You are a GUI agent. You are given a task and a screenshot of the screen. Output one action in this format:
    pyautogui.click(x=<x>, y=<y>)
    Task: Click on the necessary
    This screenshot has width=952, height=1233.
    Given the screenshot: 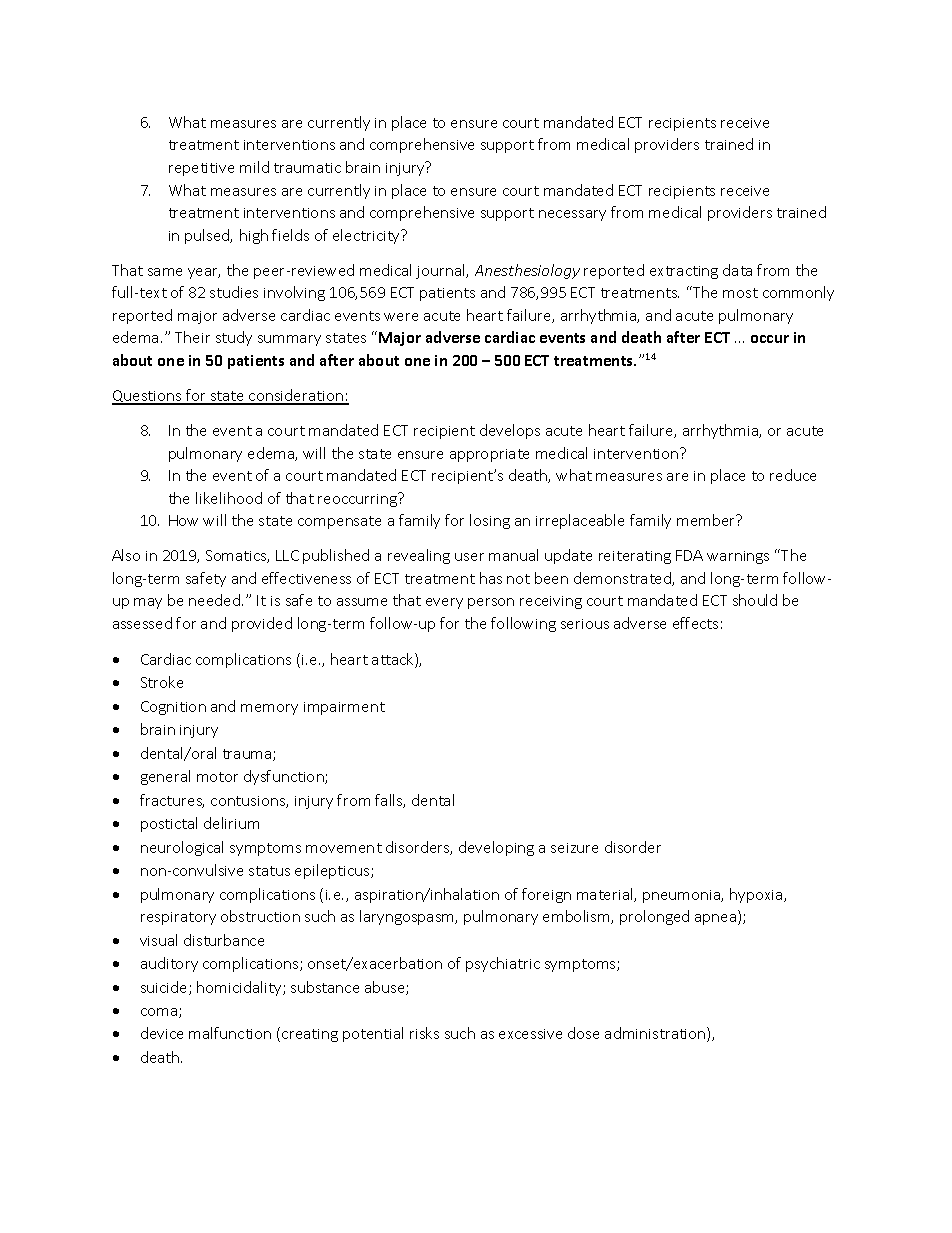 What is the action you would take?
    pyautogui.click(x=572, y=215)
